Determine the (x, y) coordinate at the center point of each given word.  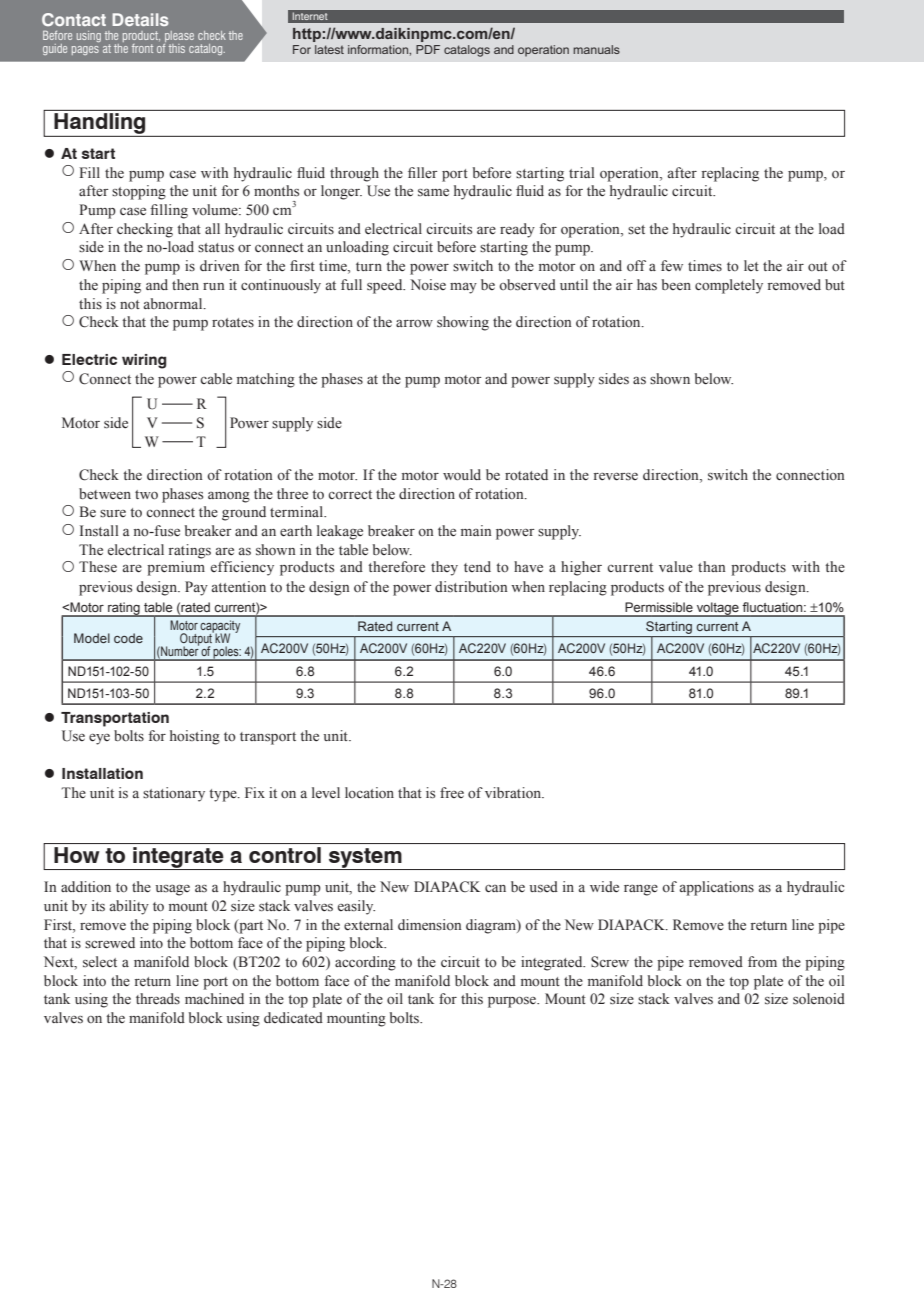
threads (158, 998)
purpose (513, 1002)
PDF (428, 49)
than (712, 566)
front (142, 48)
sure (113, 513)
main (476, 530)
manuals (596, 49)
